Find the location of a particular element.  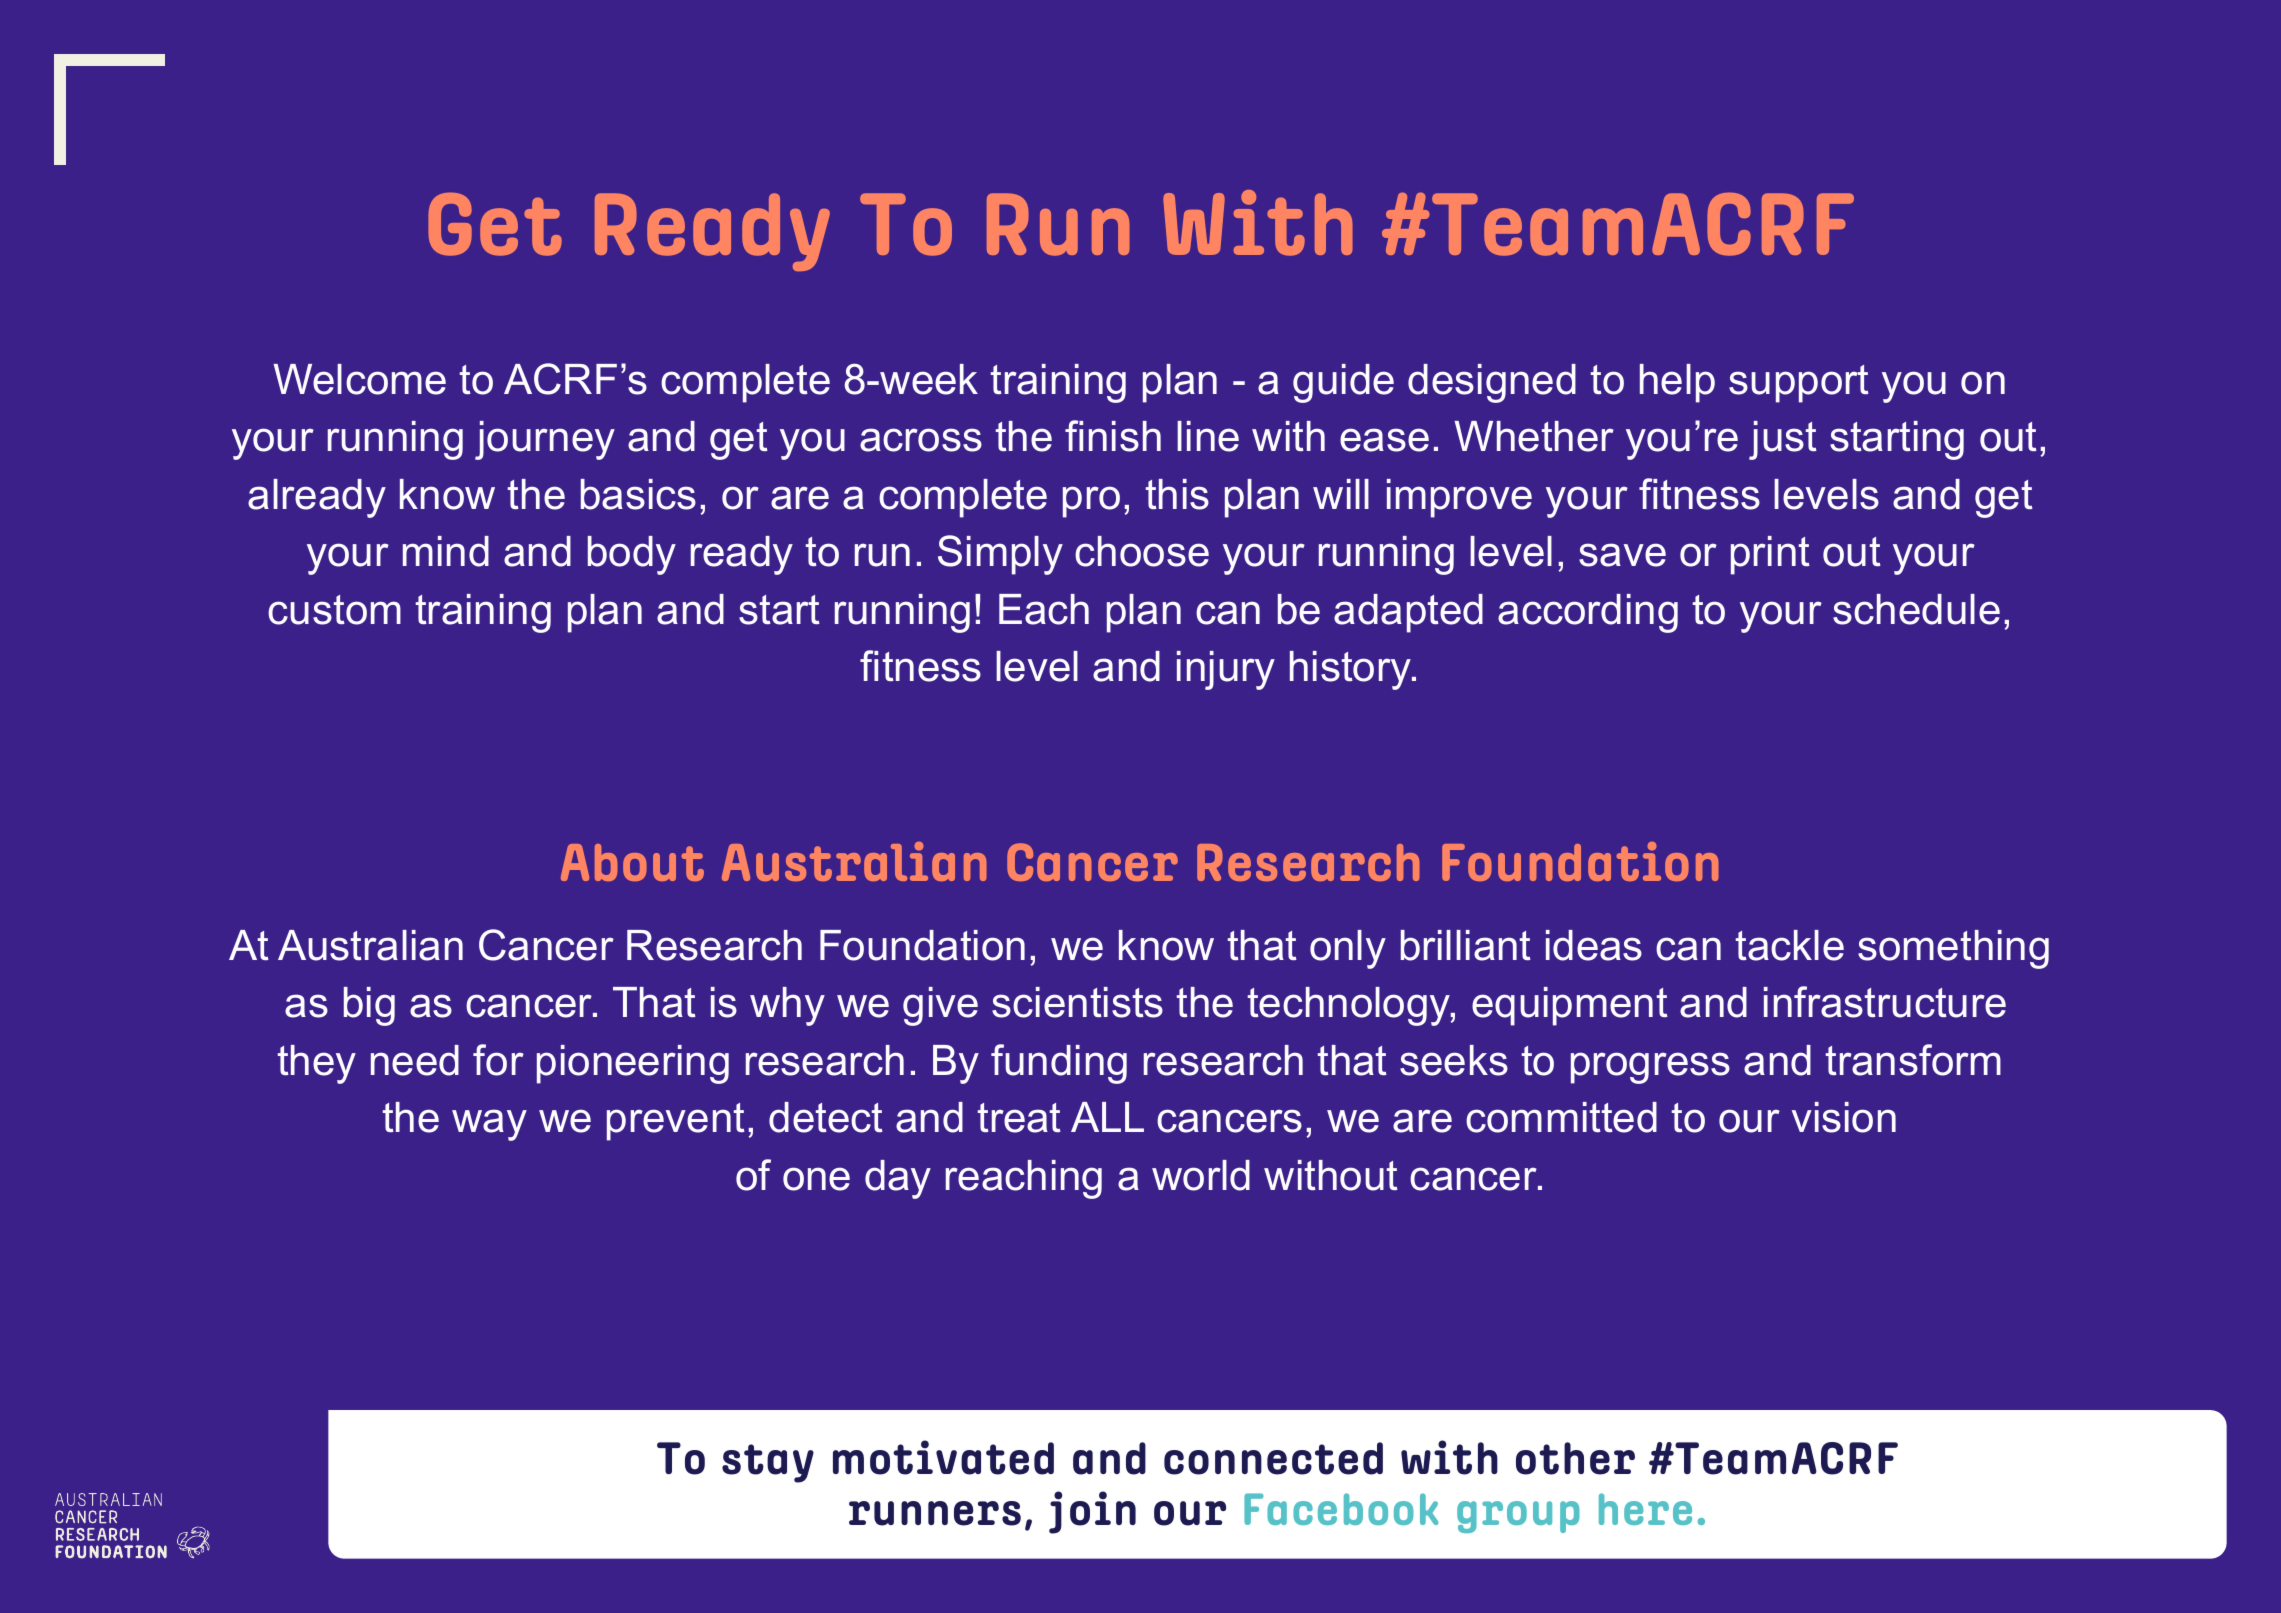

injury is located at coordinates (1226, 670).
